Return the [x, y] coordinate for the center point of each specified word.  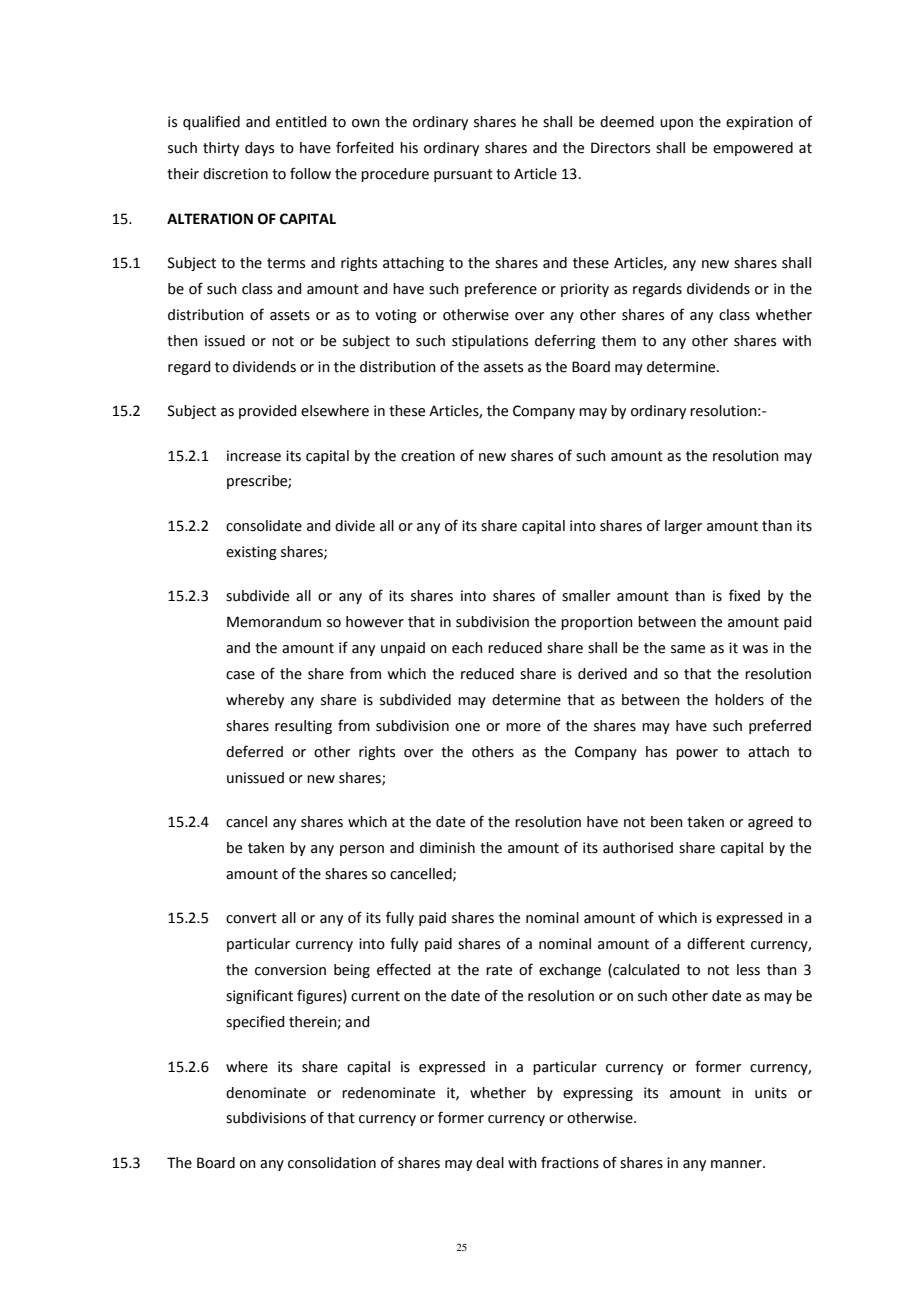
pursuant [463, 175]
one [467, 727]
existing [251, 553]
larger [683, 527]
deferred [254, 751]
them [619, 341]
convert [251, 918]
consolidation [332, 1163]
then [182, 341]
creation [428, 456]
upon [676, 124]
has [656, 752]
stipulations [490, 342]
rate [499, 970]
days [259, 149]
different [716, 943]
